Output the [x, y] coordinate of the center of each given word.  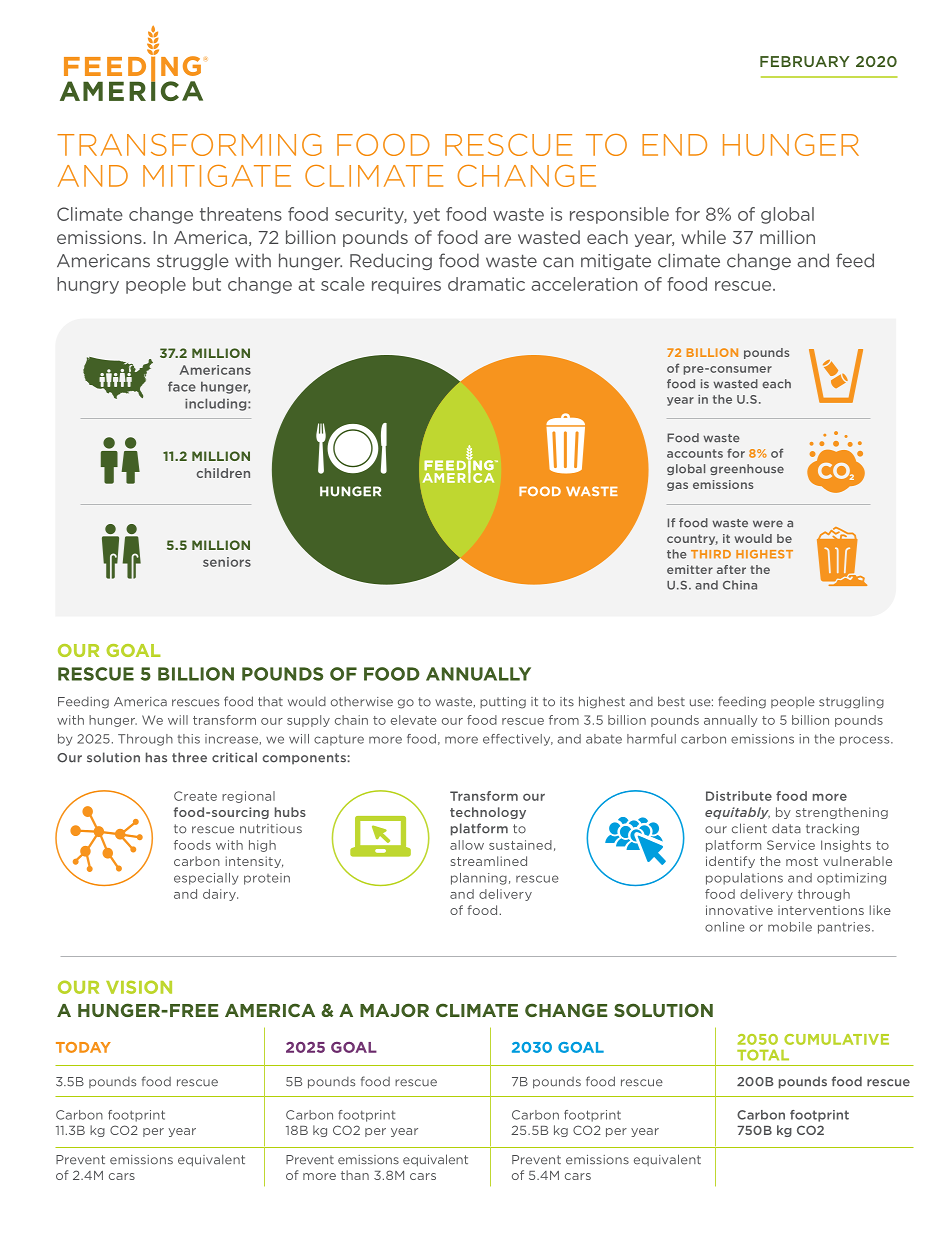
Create [195, 796]
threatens [241, 214]
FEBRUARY [805, 61]
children [223, 473]
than [355, 1175]
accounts [695, 453]
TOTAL [763, 1055]
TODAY [83, 1047]
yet [426, 216]
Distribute [739, 796]
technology [488, 813]
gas [677, 486]
